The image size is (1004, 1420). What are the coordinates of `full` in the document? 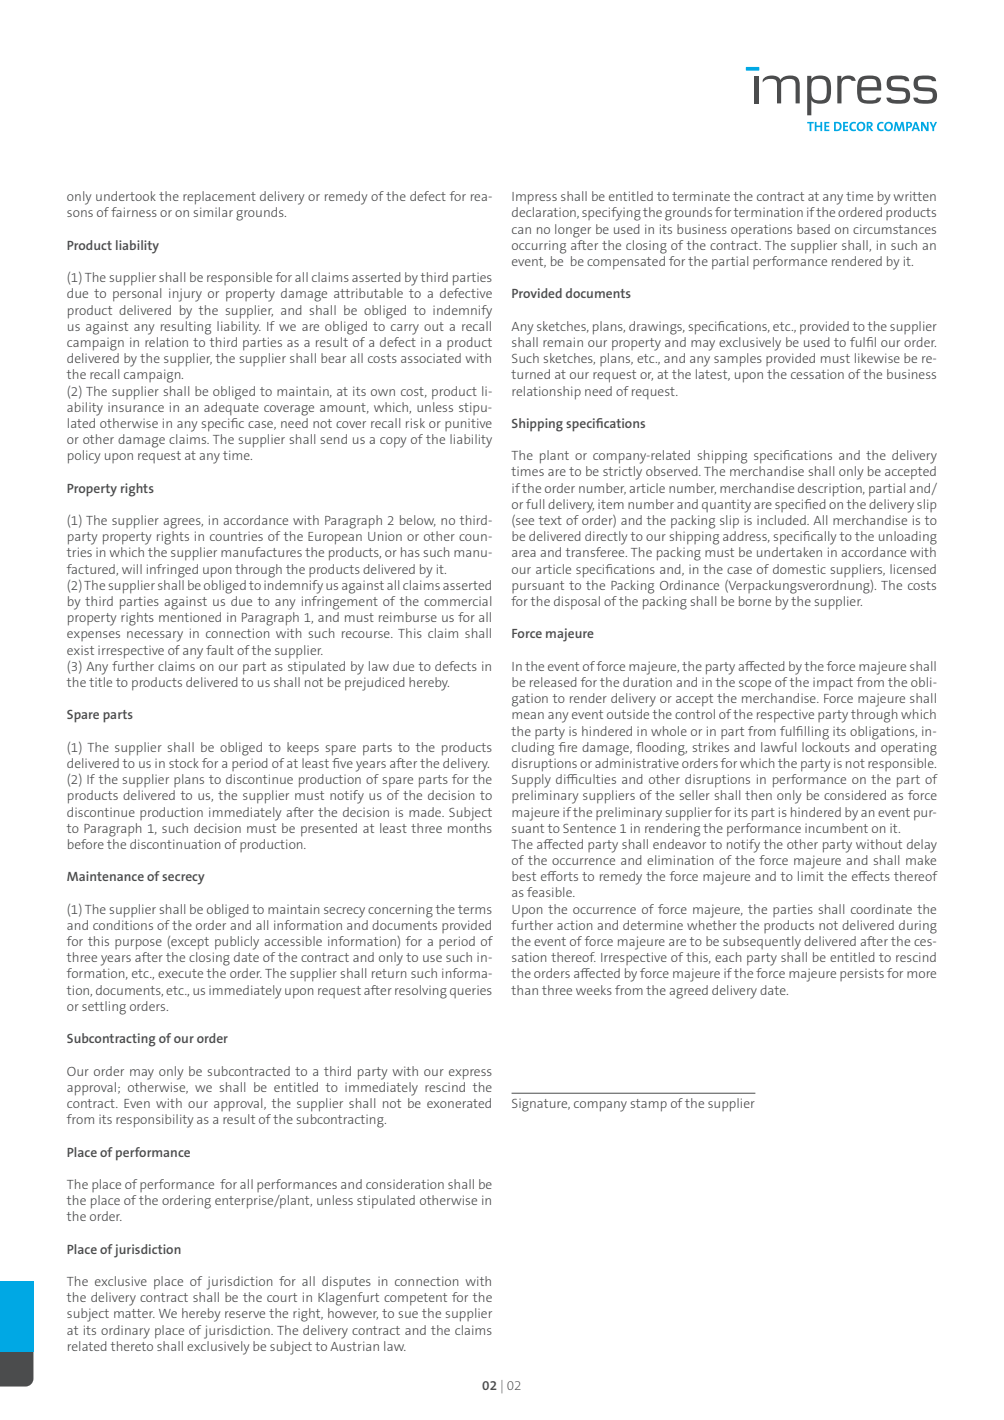 It's located at (535, 504).
